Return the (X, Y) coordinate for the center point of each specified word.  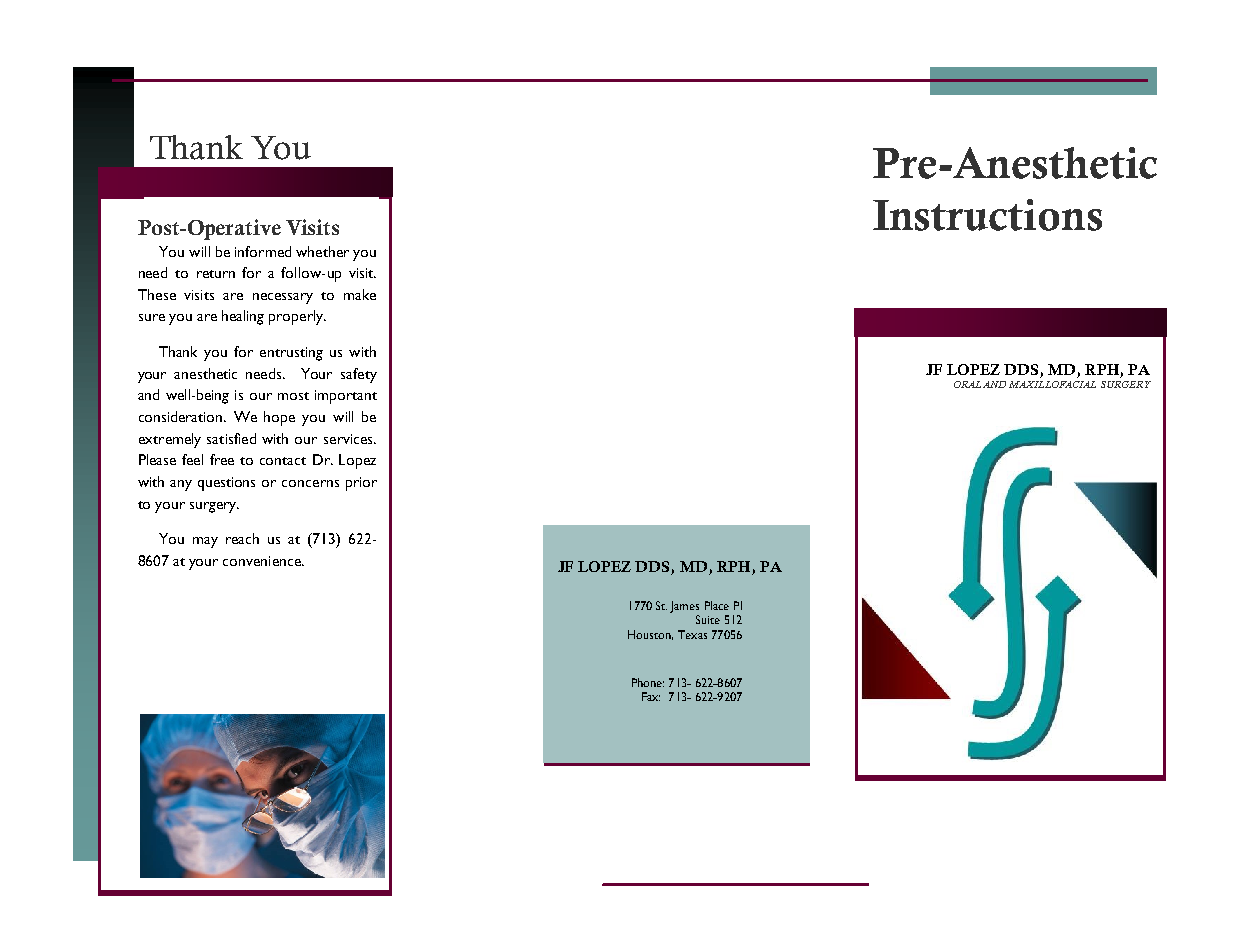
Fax (651, 696)
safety (359, 375)
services (349, 439)
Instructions (987, 215)
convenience (263, 561)
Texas (692, 634)
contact (283, 461)
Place (717, 605)
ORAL (967, 384)
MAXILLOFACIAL (1052, 384)
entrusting (291, 354)
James (684, 607)
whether (322, 251)
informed (263, 251)
